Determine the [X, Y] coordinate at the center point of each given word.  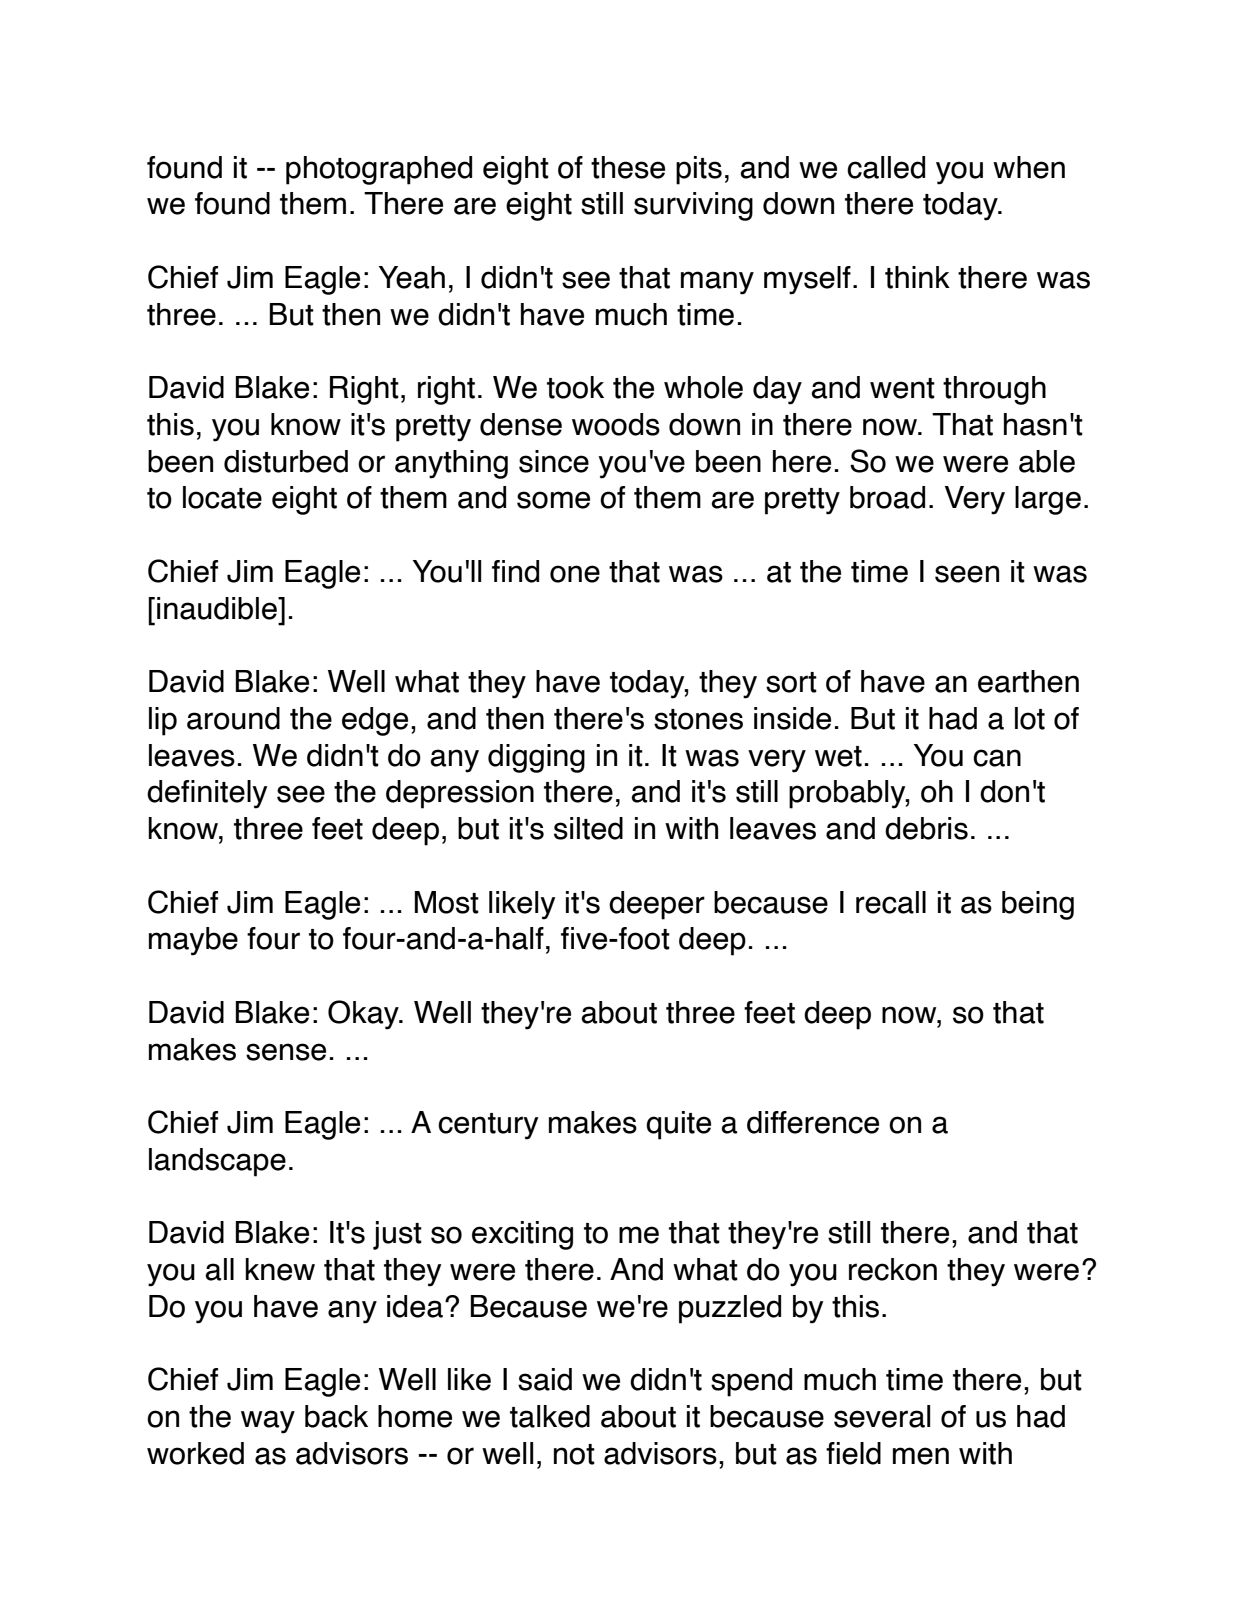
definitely [207, 794]
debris [926, 828]
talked [550, 1416]
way [268, 1422]
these [628, 167]
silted [588, 828]
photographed [379, 170]
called [886, 167]
